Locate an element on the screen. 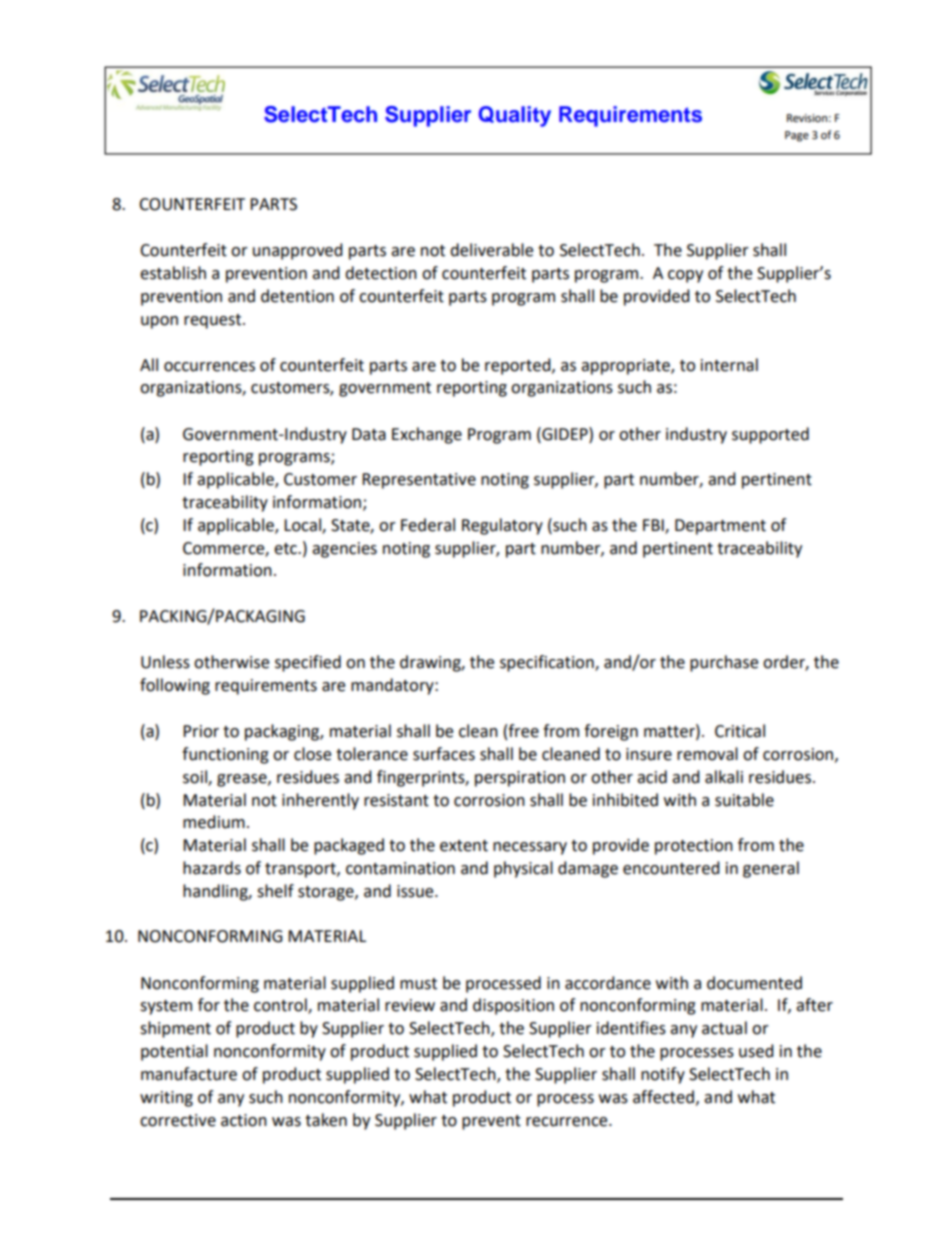  recurrence is located at coordinates (568, 1122).
